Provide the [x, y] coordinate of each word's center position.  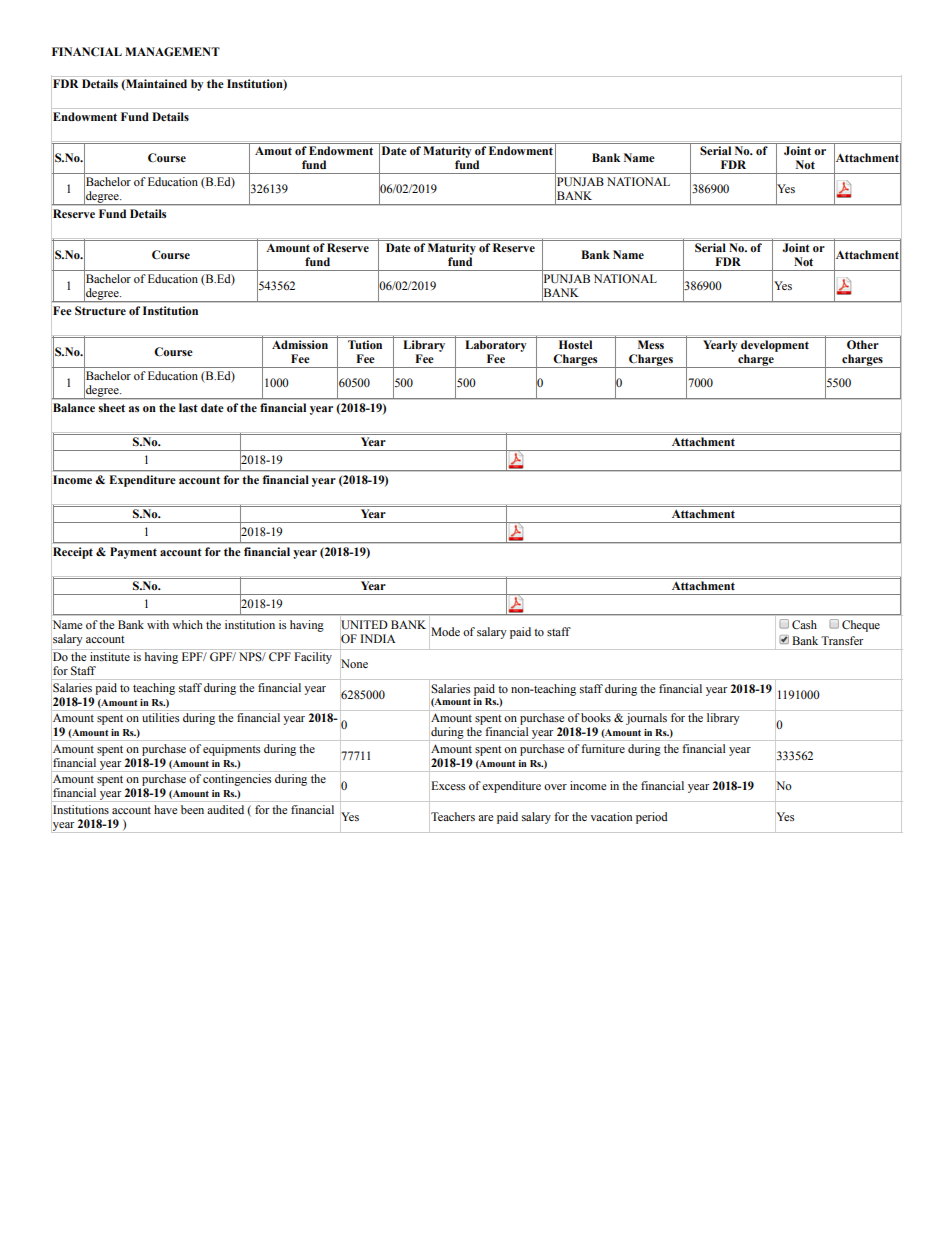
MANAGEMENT [172, 52]
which [187, 624]
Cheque [861, 626]
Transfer [842, 640]
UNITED [364, 625]
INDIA [377, 638]
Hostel [575, 344]
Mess [651, 344]
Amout [273, 150]
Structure [100, 310]
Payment [133, 553]
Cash [804, 625]
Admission [300, 344]
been [192, 809]
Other [863, 345]
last [188, 407]
